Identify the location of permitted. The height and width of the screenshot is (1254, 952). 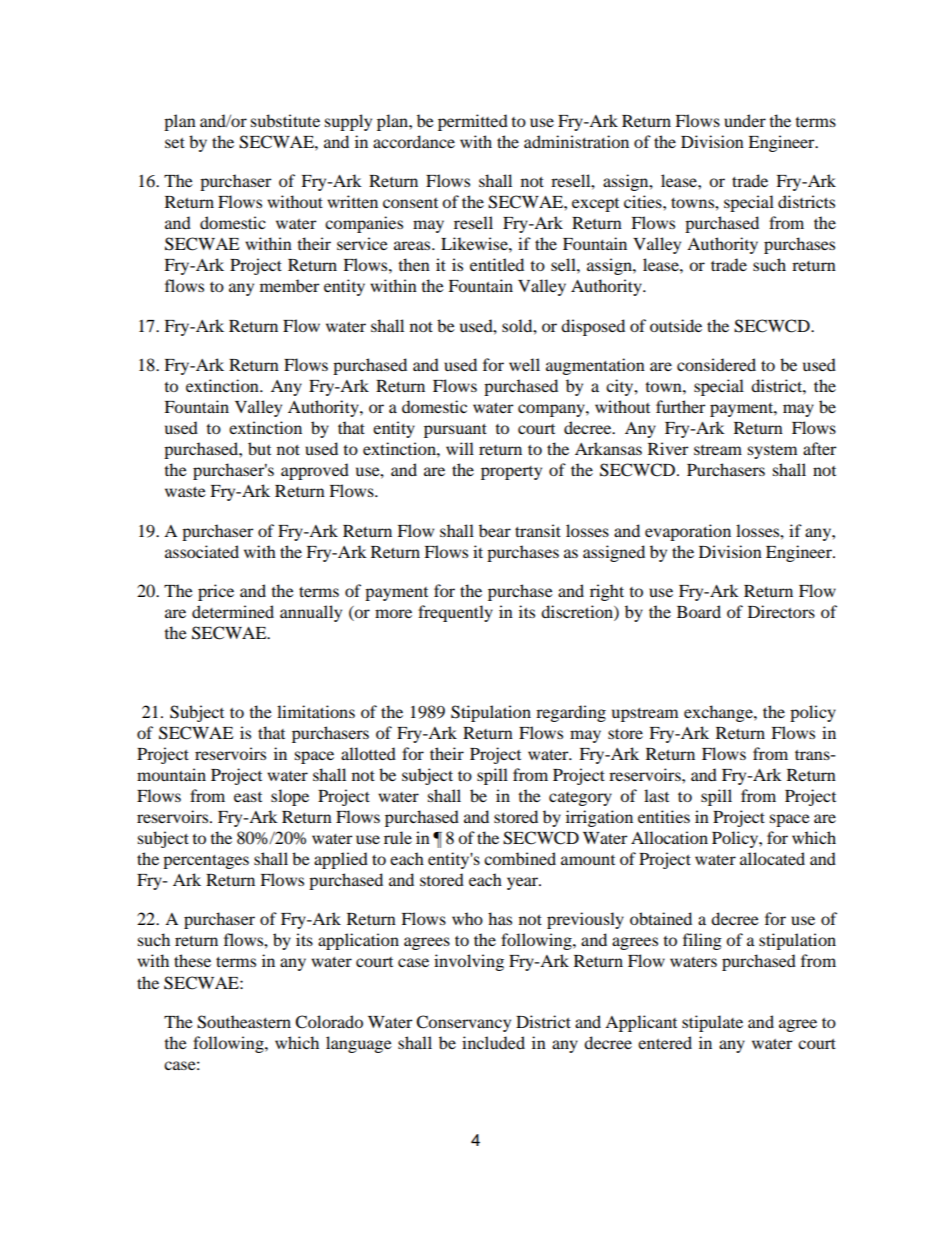
(473, 122).
